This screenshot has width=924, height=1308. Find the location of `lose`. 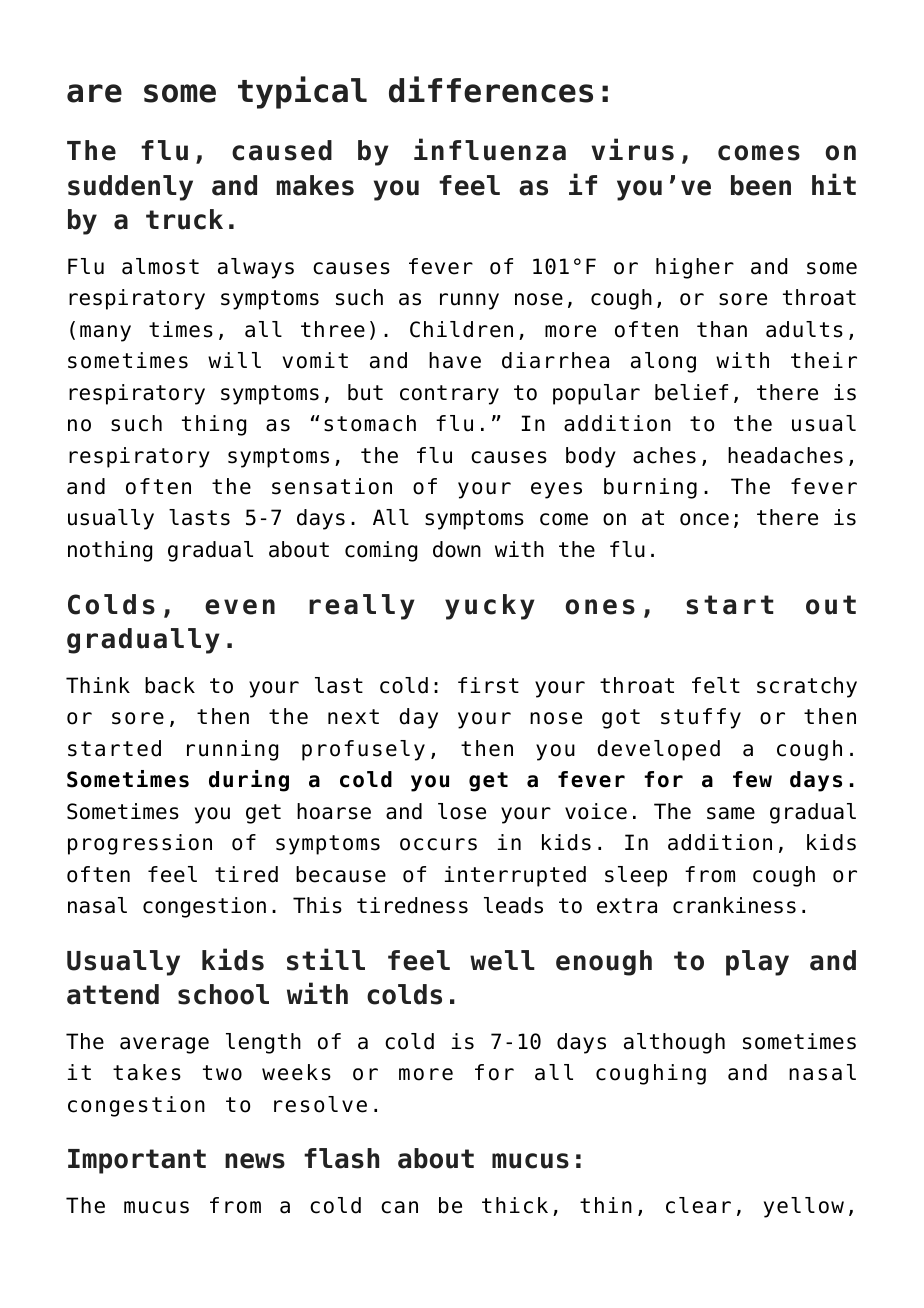

lose is located at coordinates (462, 811).
